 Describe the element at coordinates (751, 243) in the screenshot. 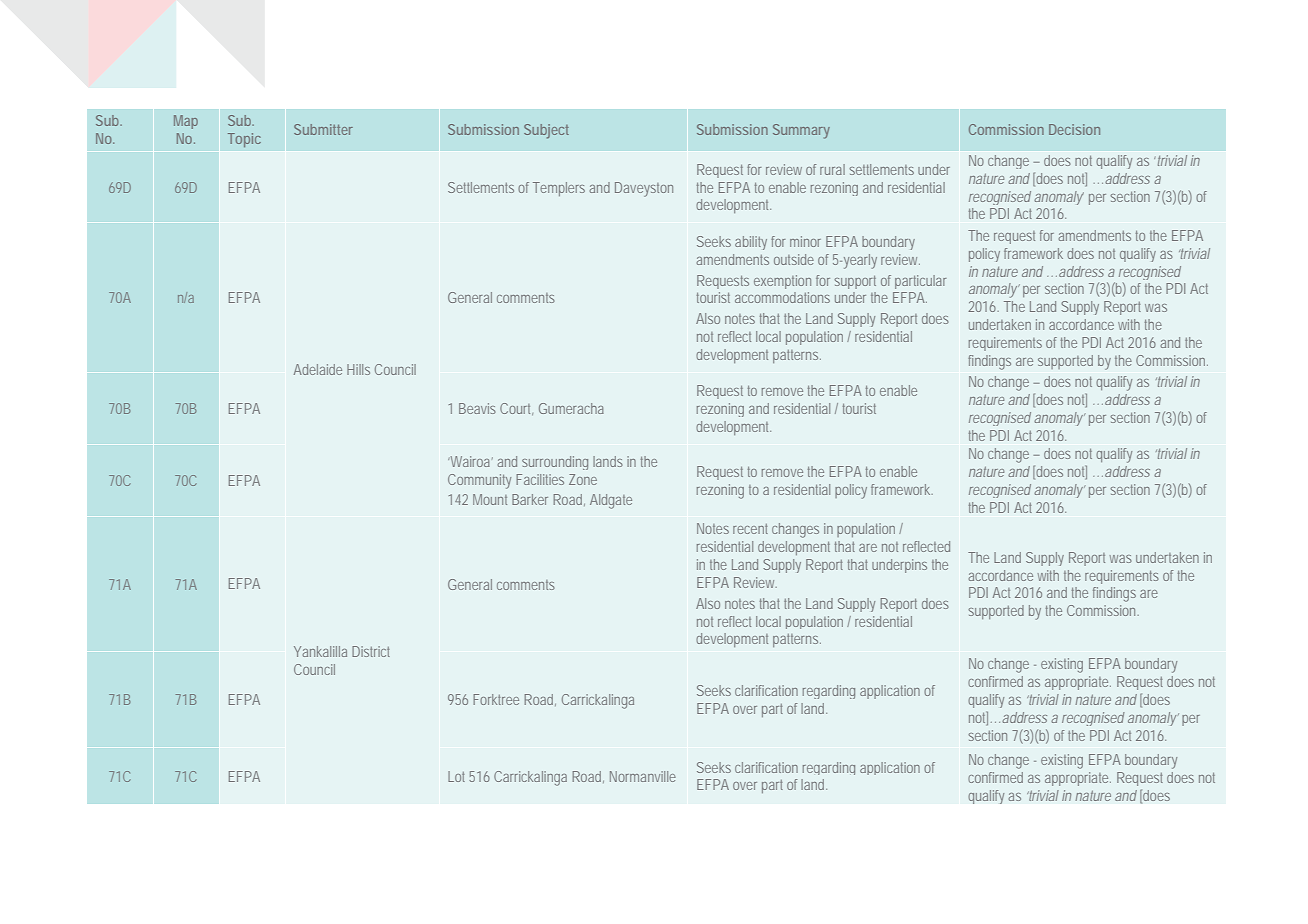

I see `ability` at that location.
